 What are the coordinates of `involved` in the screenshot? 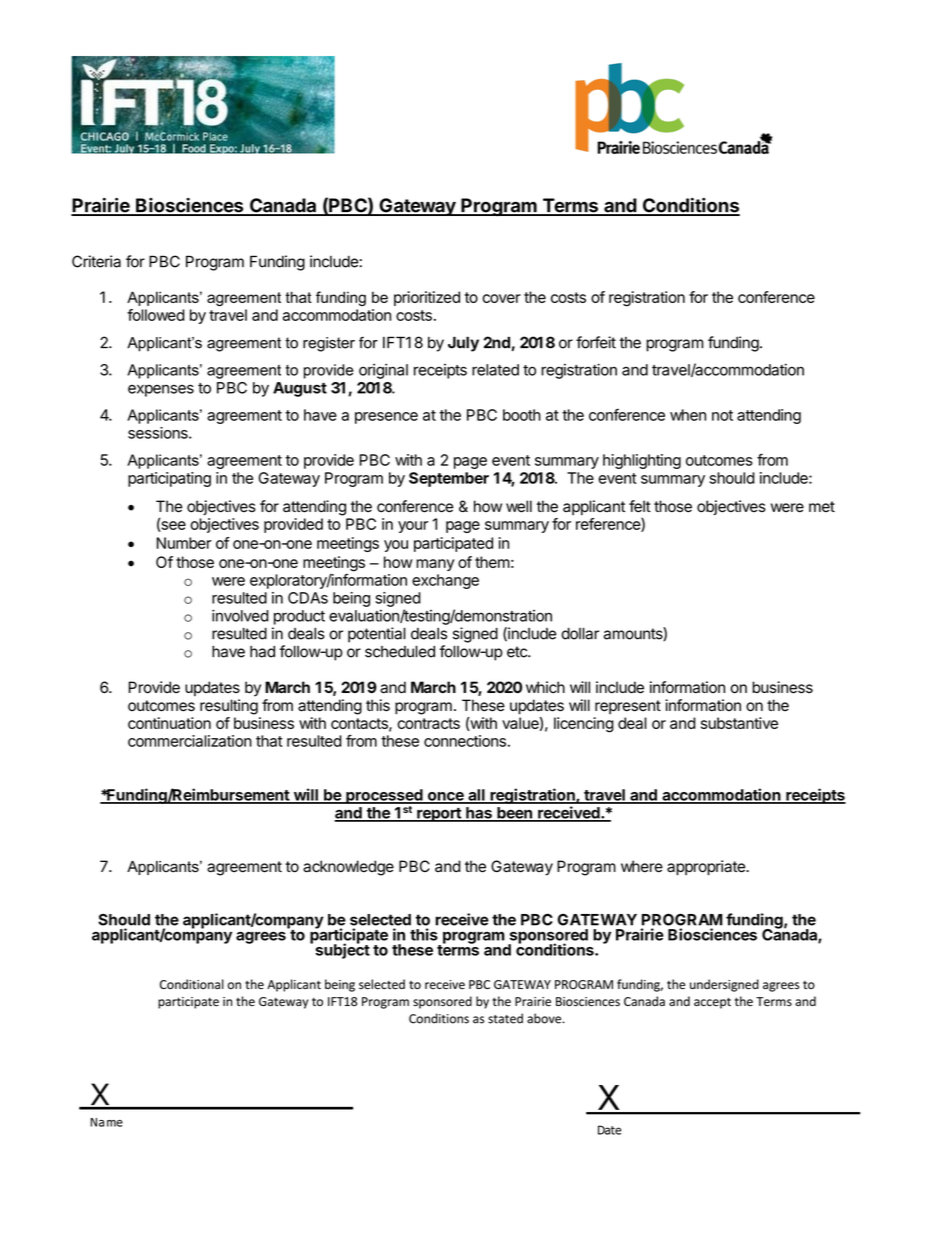 It's located at (240, 615).
